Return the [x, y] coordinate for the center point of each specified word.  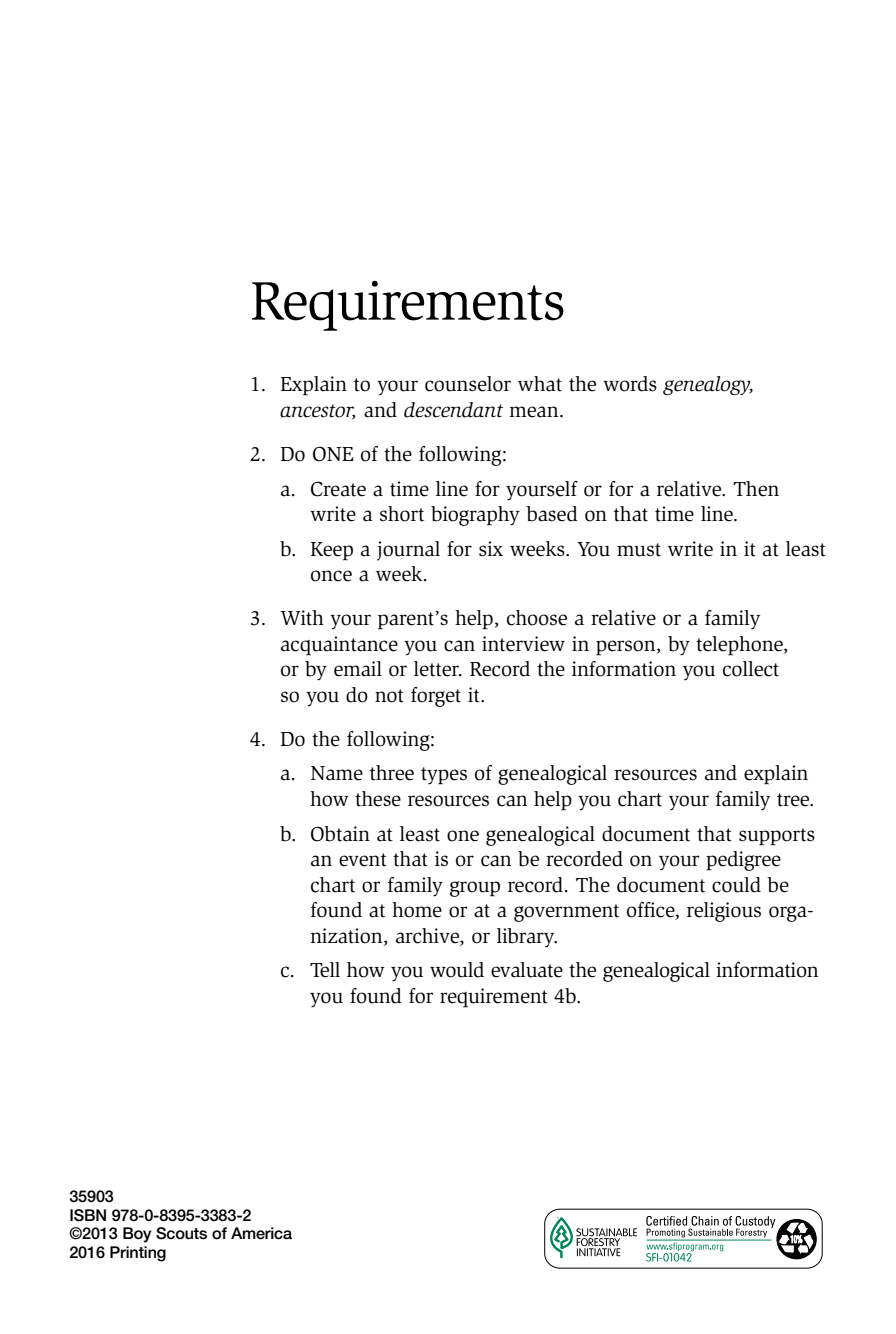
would [457, 970]
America [261, 1233]
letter [437, 669]
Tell [325, 970]
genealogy [708, 385]
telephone [740, 646]
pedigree [743, 861]
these [378, 799]
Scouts [181, 1233]
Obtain [340, 834]
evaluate [527, 970]
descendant [453, 410]
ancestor [317, 412]
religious [724, 912]
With [302, 618]
